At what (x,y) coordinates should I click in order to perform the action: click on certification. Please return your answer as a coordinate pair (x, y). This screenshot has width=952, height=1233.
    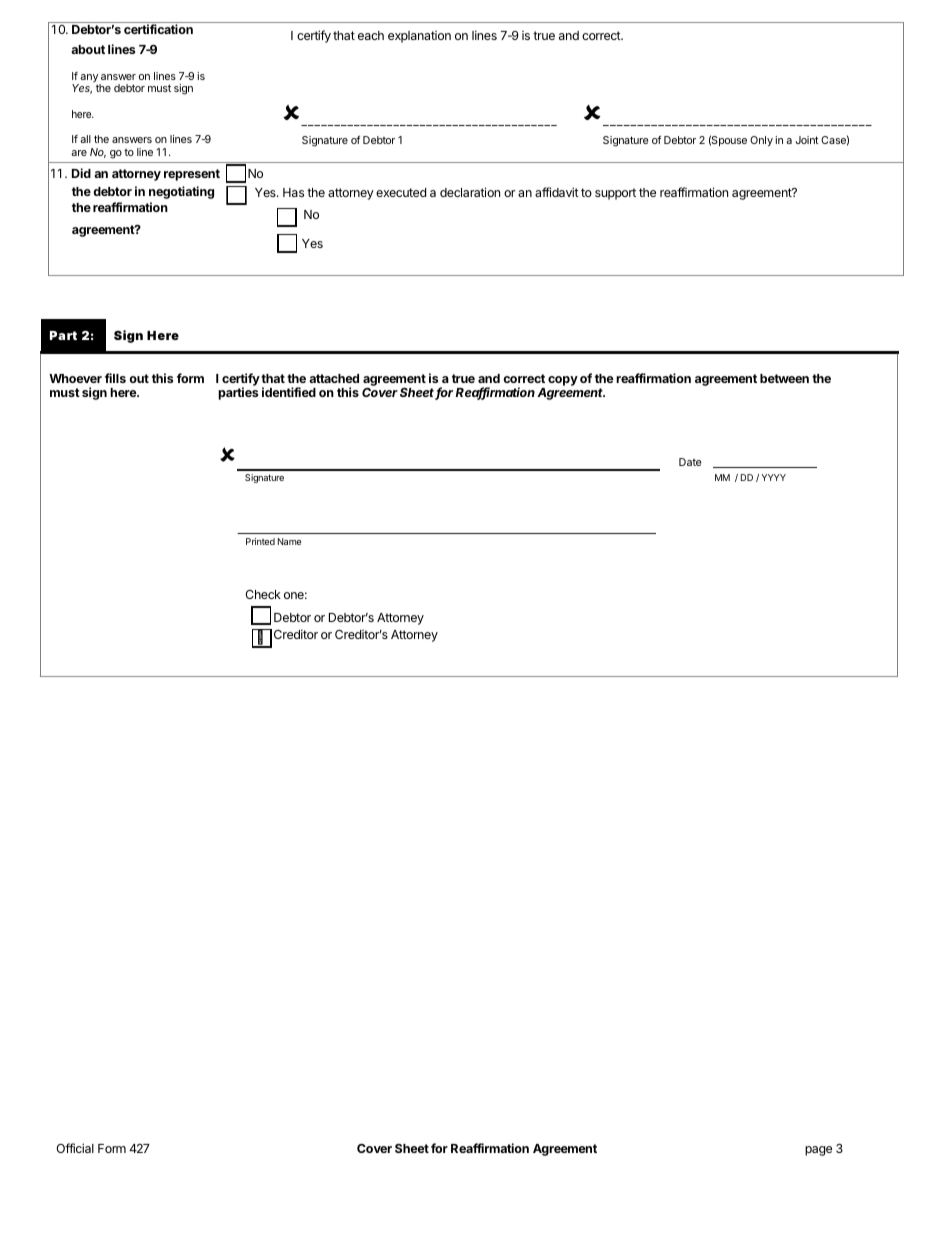
    Looking at the image, I should click on (158, 29).
